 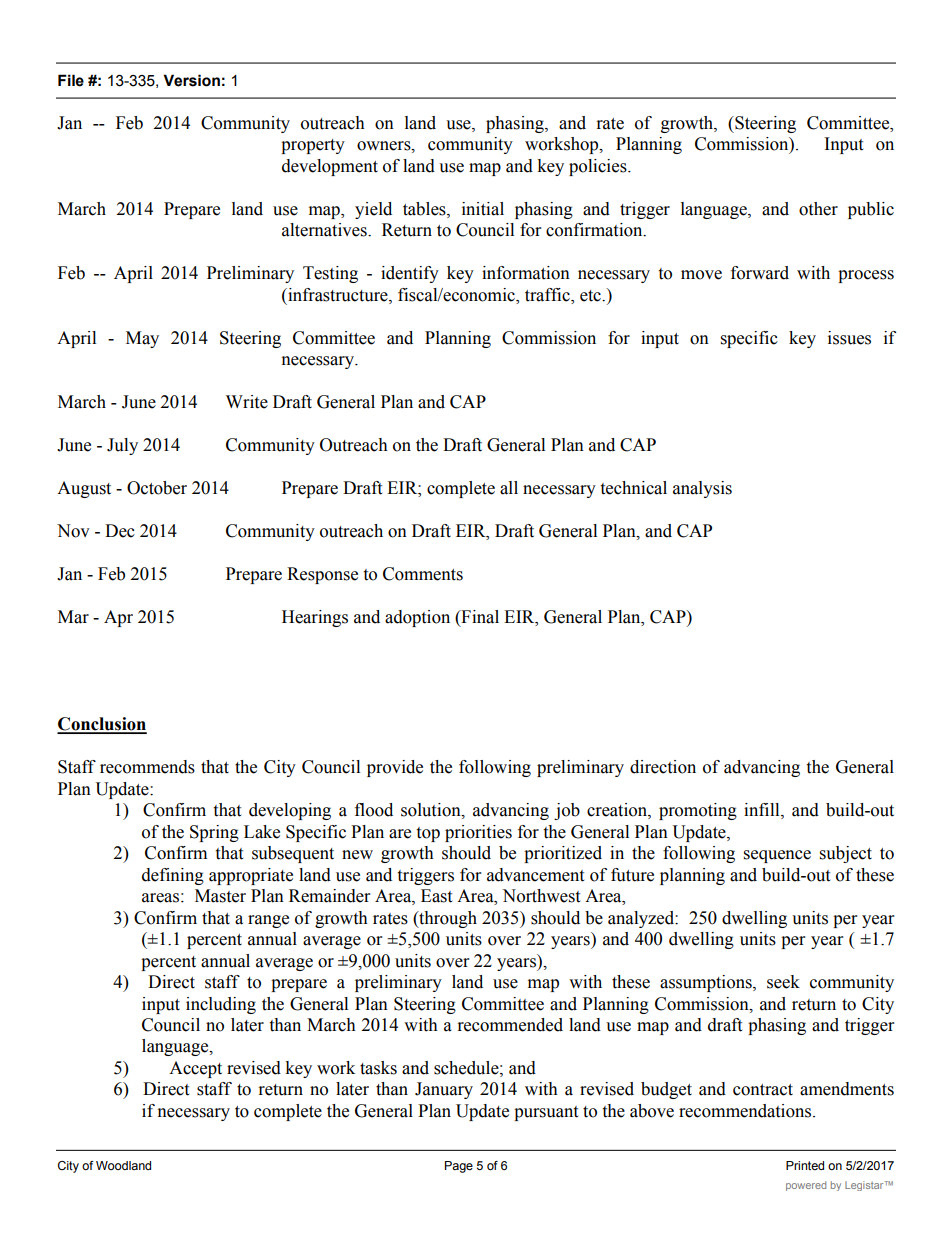 What do you see at coordinates (191, 80) in the image?
I see `Version` at bounding box center [191, 80].
